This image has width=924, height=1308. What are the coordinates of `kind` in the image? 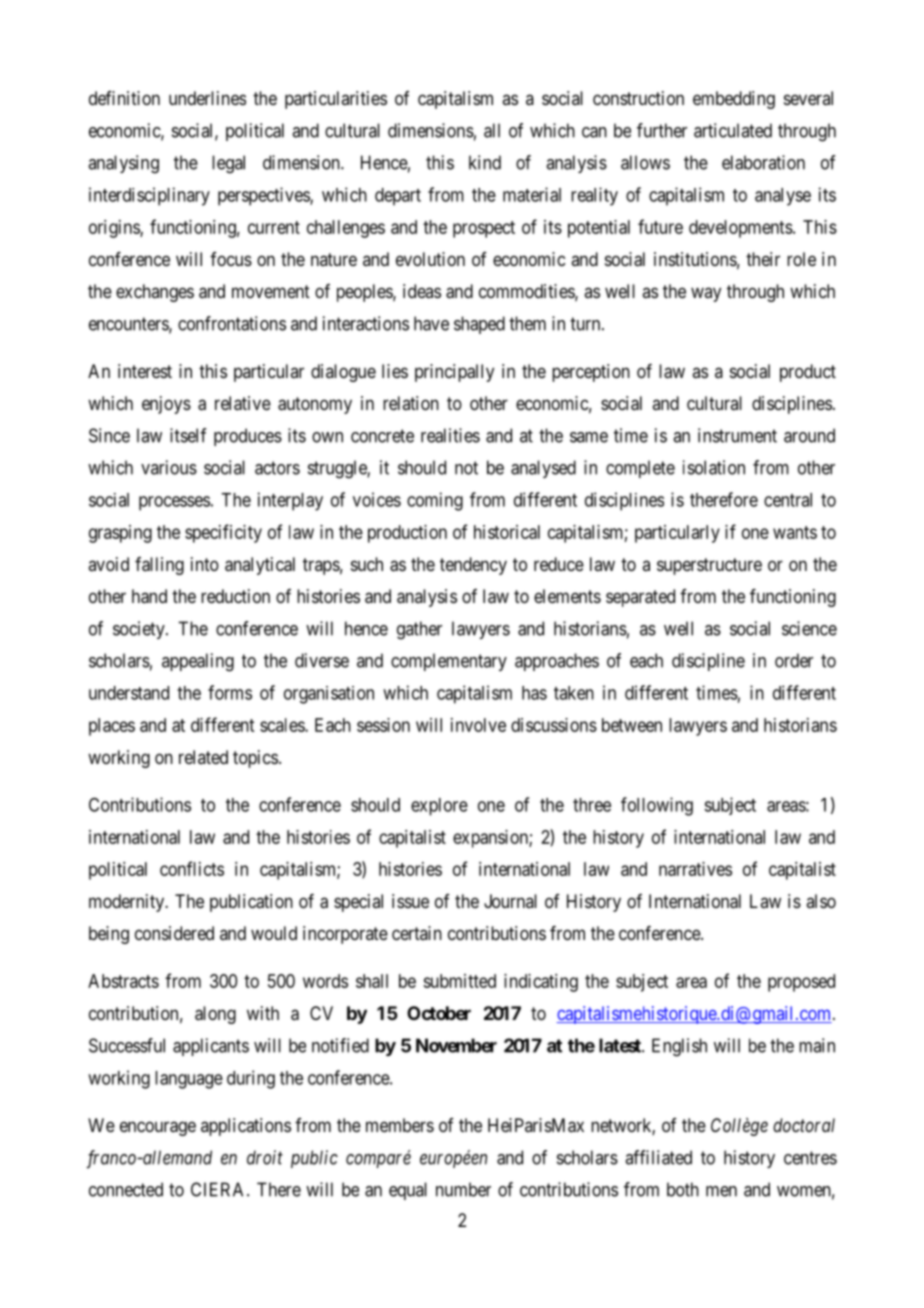 It's located at (485, 162).
